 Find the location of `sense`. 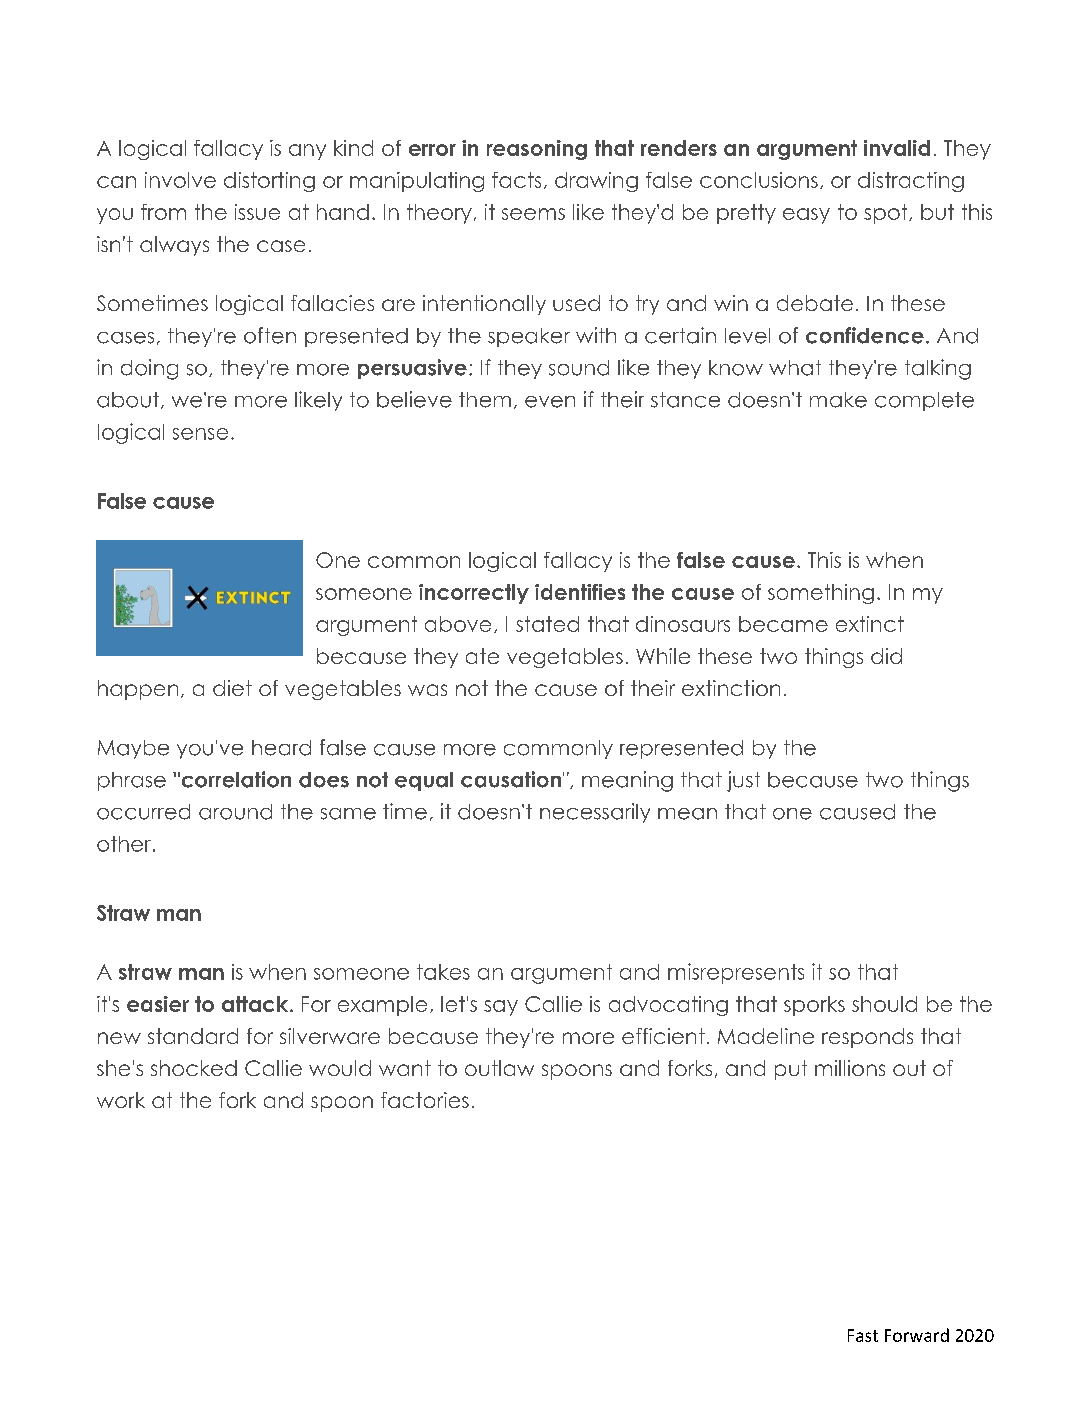

sense is located at coordinates (200, 434).
